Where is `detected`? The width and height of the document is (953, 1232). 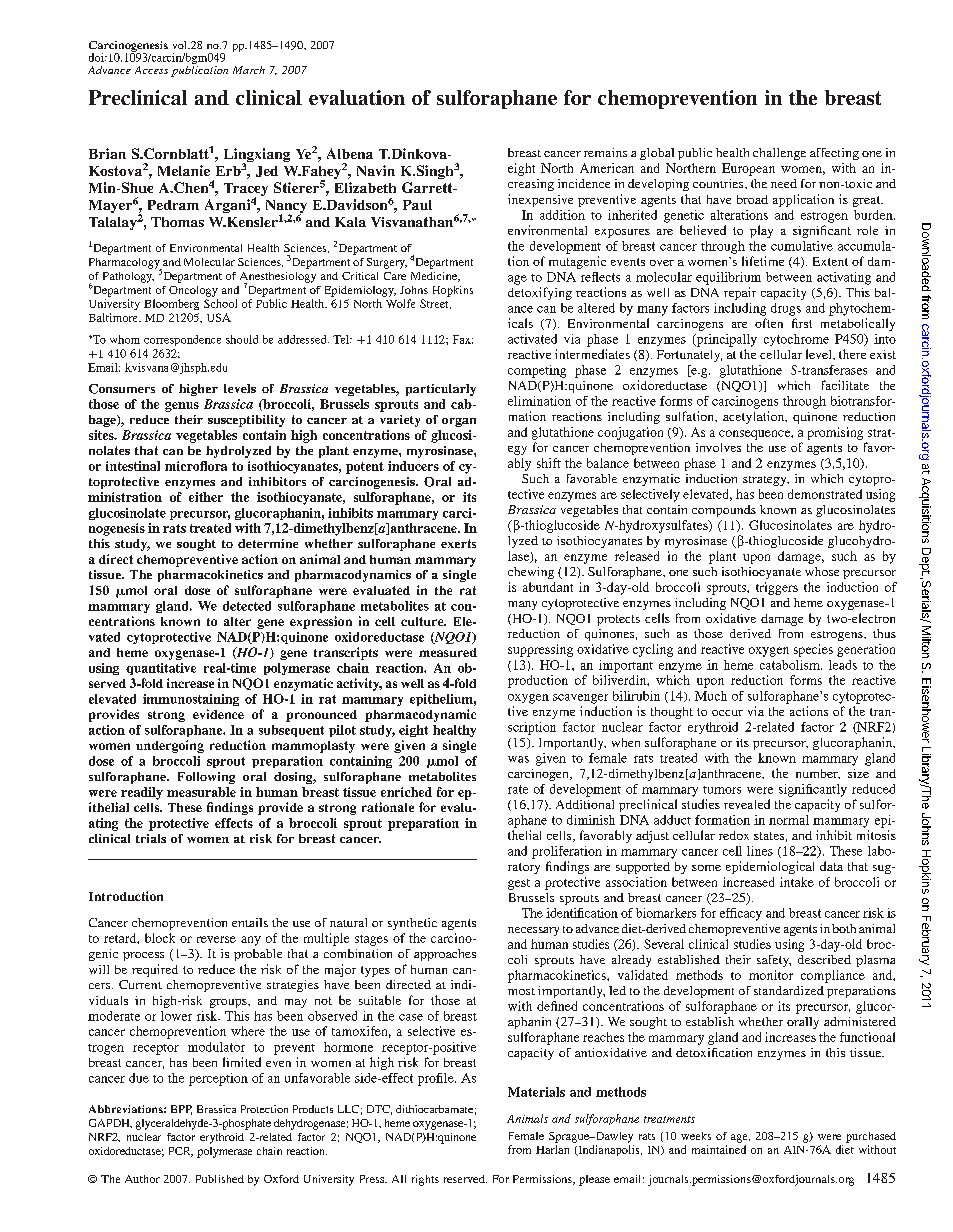
detected is located at coordinates (247, 606).
